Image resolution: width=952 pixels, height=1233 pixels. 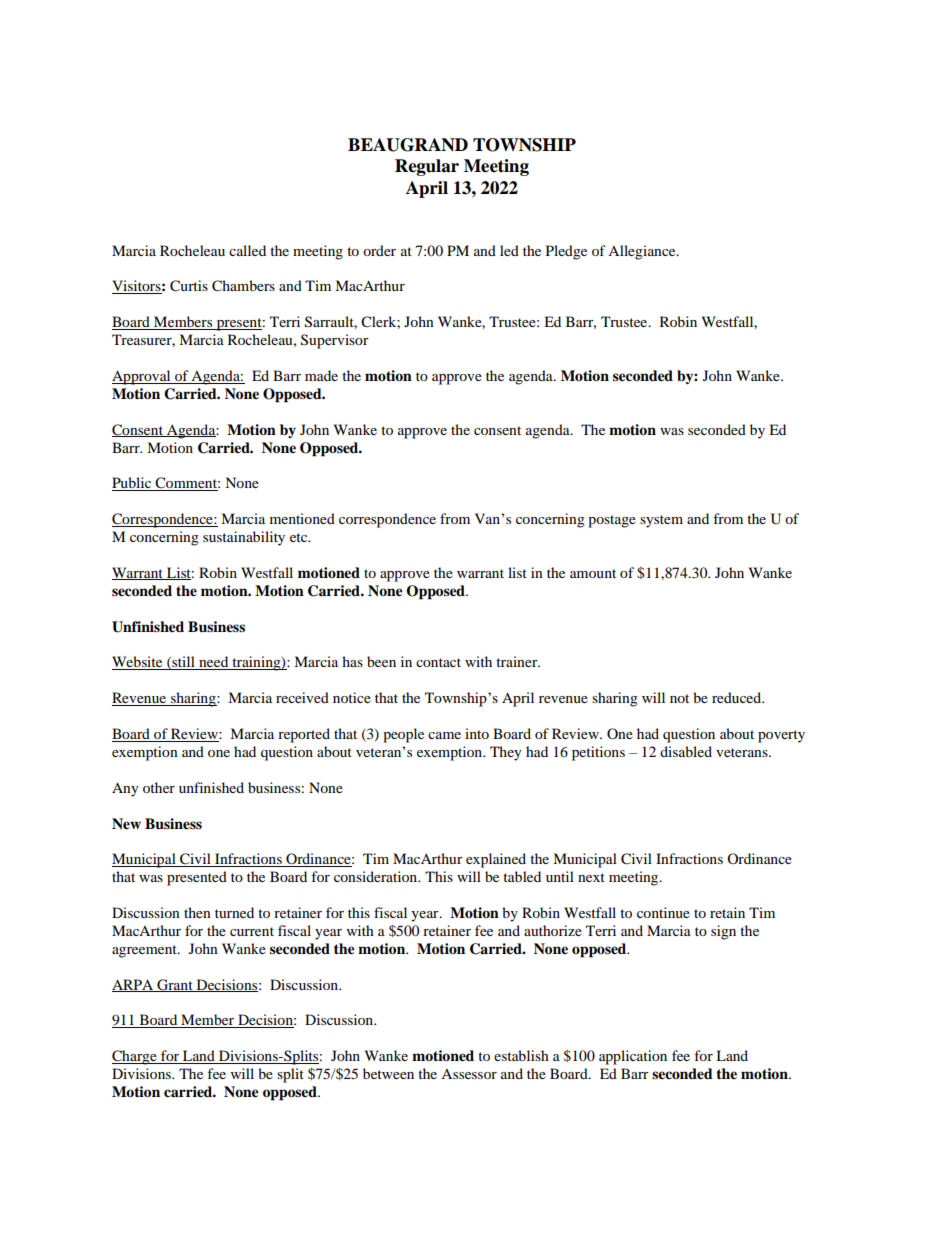 What do you see at coordinates (469, 1074) in the document?
I see `Assessor` at bounding box center [469, 1074].
